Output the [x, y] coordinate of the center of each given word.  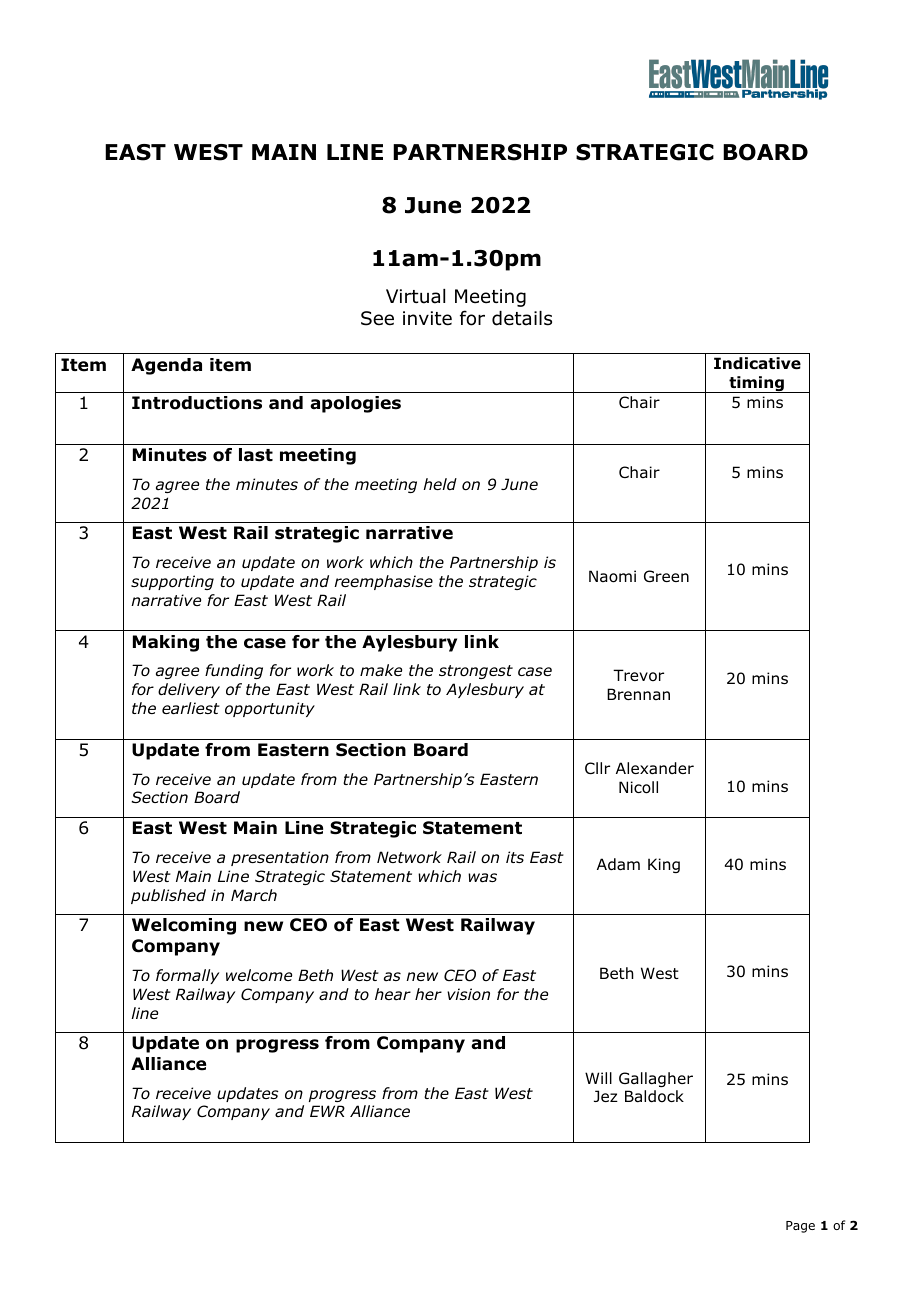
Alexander [655, 768]
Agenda [166, 366]
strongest [476, 672]
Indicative [757, 363]
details [522, 318]
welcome [259, 975]
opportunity [270, 709]
